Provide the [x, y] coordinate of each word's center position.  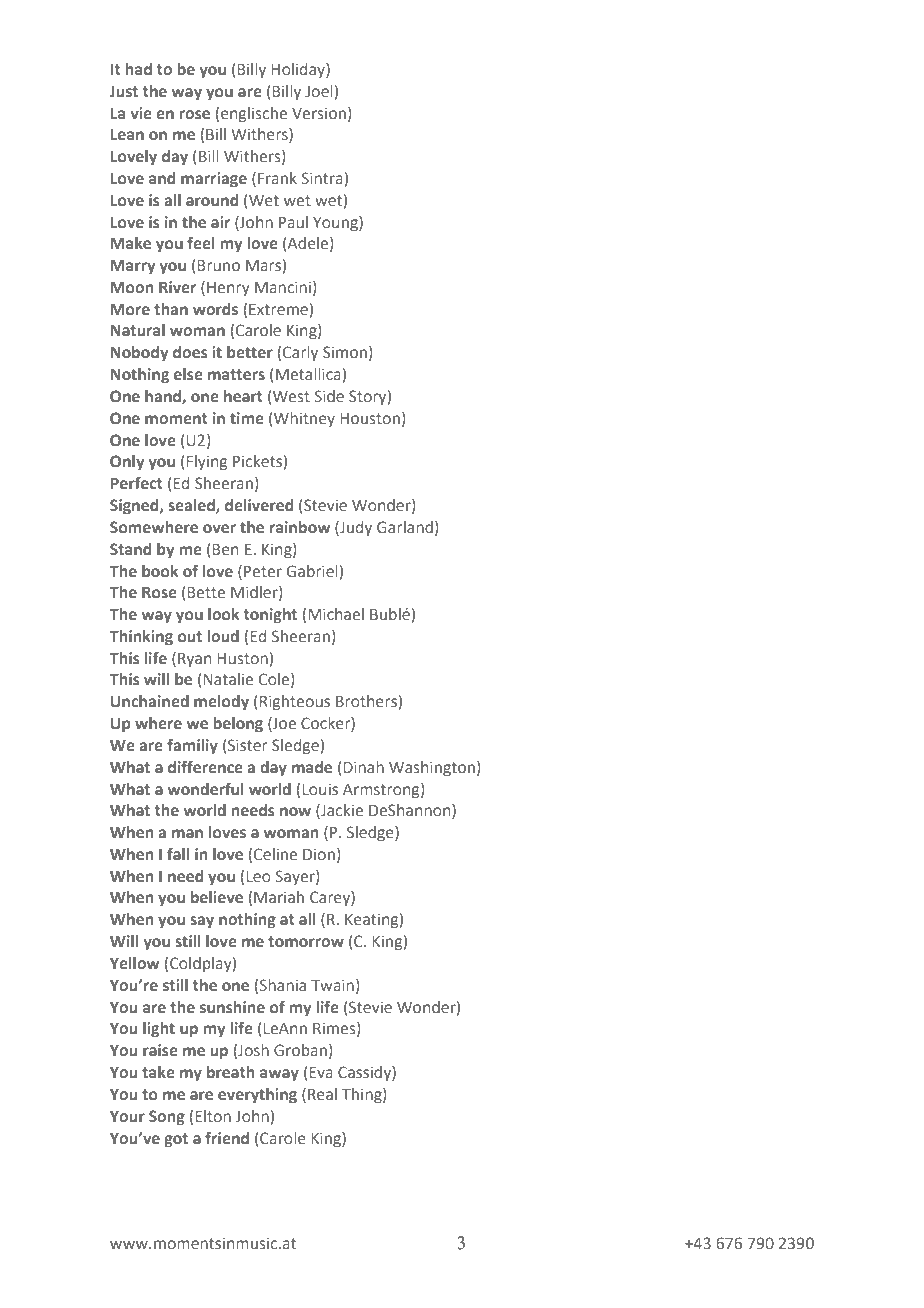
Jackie [341, 811]
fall [178, 854]
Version [319, 113]
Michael [336, 614]
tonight [270, 616]
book [160, 571]
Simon [345, 352]
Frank [277, 178]
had [138, 69]
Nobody [139, 354]
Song [167, 1118]
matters [236, 375]
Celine [275, 854]
